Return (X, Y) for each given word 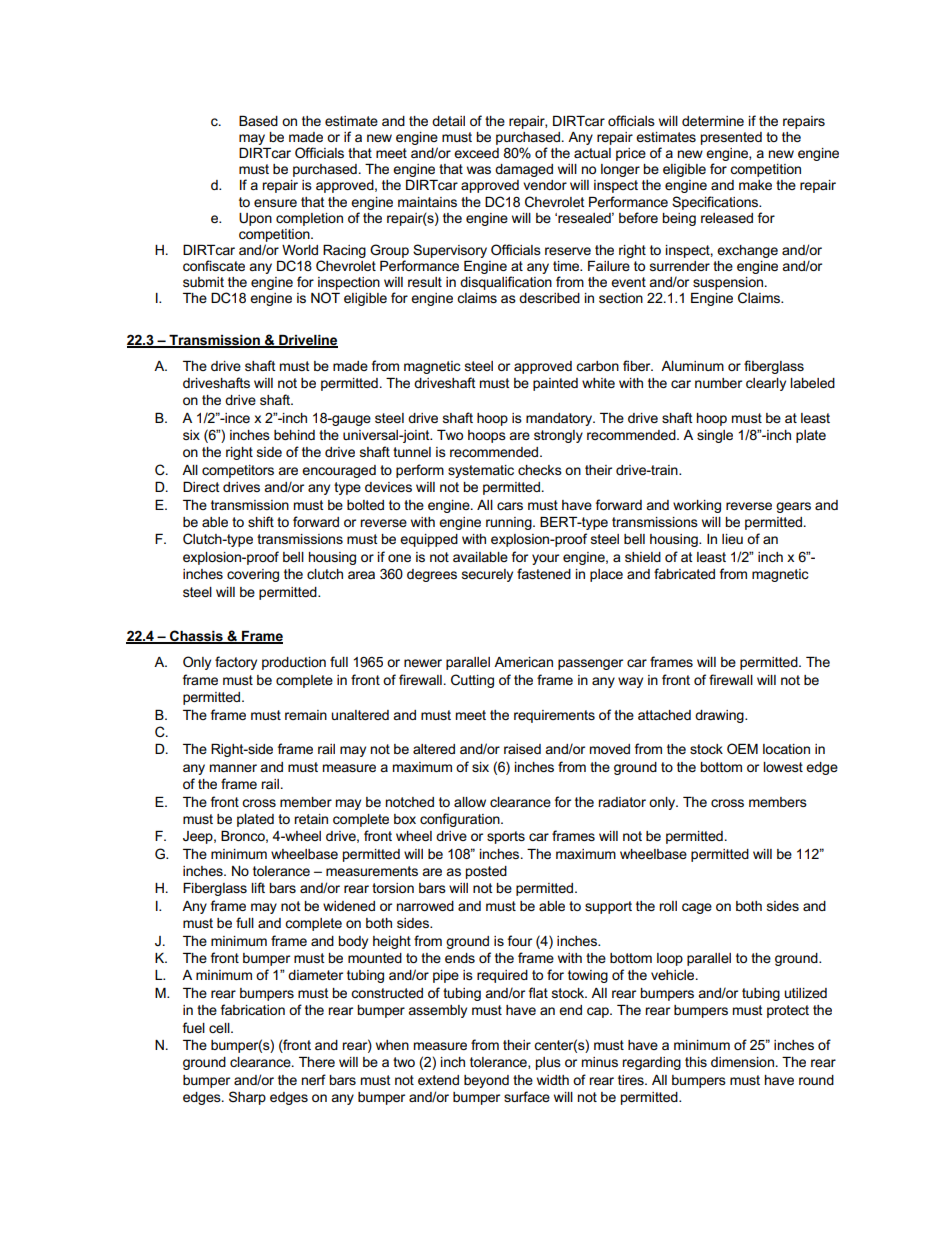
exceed (476, 153)
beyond (486, 1081)
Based (258, 121)
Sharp (247, 1098)
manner (233, 768)
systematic (481, 471)
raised (522, 749)
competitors (238, 471)
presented (731, 138)
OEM (742, 748)
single (715, 436)
